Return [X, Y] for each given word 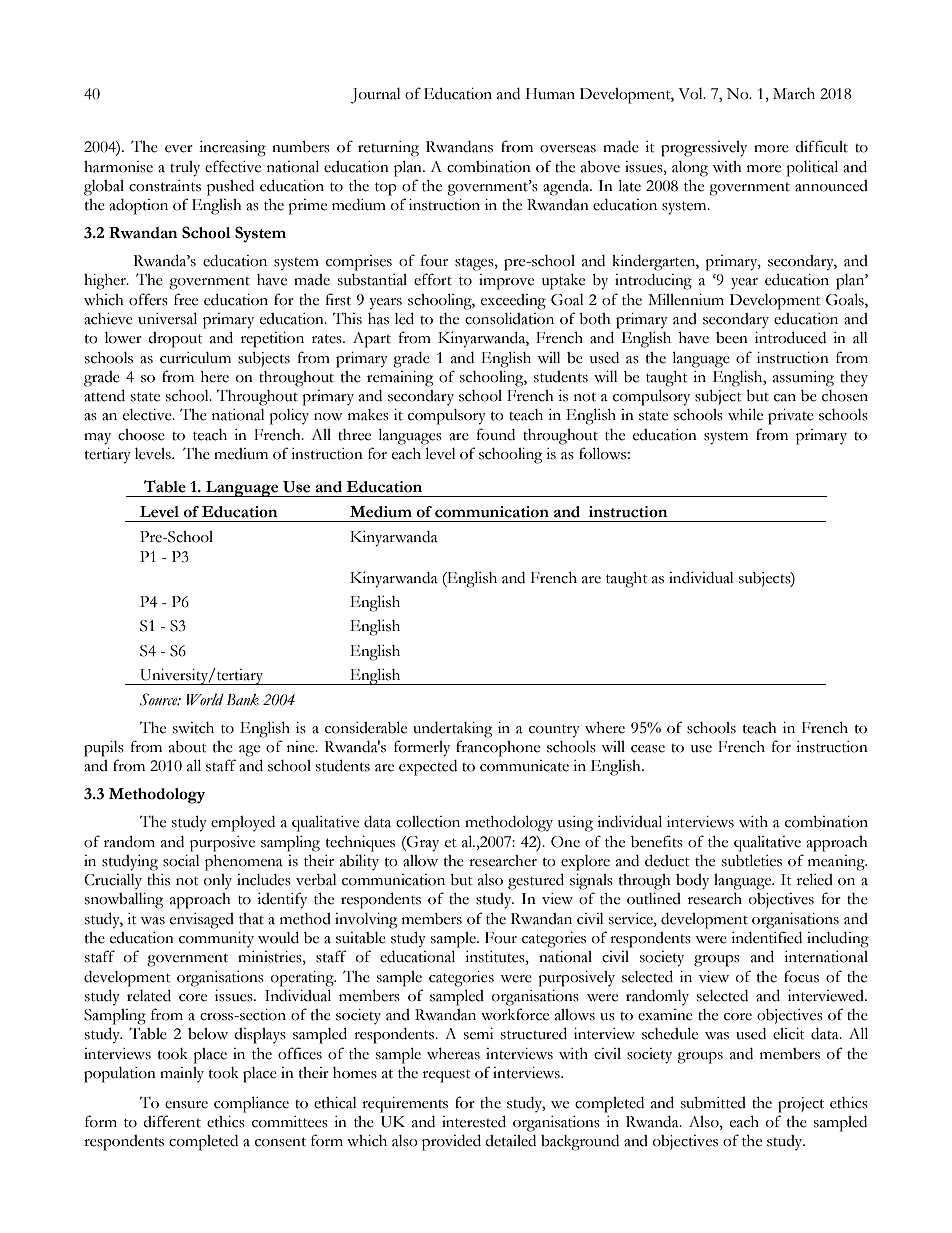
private [791, 417]
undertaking [452, 730]
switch [193, 728]
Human [550, 94]
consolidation [509, 319]
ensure [186, 1105]
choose [141, 435]
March [794, 94]
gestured [536, 881]
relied [815, 879]
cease [648, 749]
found [496, 434]
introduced [790, 337]
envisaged [202, 921]
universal [167, 318]
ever [179, 149]
